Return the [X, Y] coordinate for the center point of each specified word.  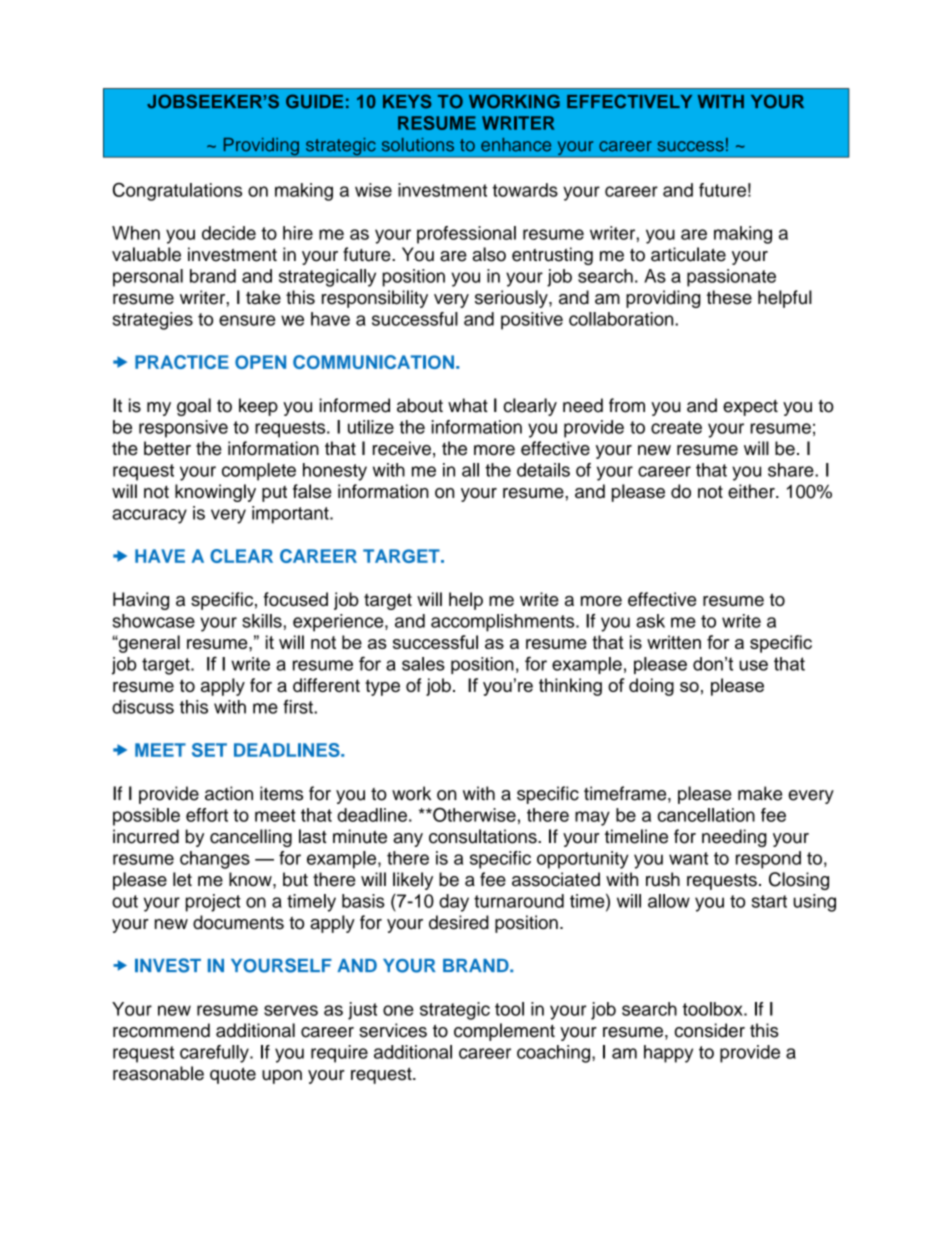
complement [504, 1032]
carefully [215, 1054]
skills [262, 621]
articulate [688, 254]
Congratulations [177, 192]
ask [650, 621]
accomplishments [504, 623]
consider [710, 1030]
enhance [516, 145]
